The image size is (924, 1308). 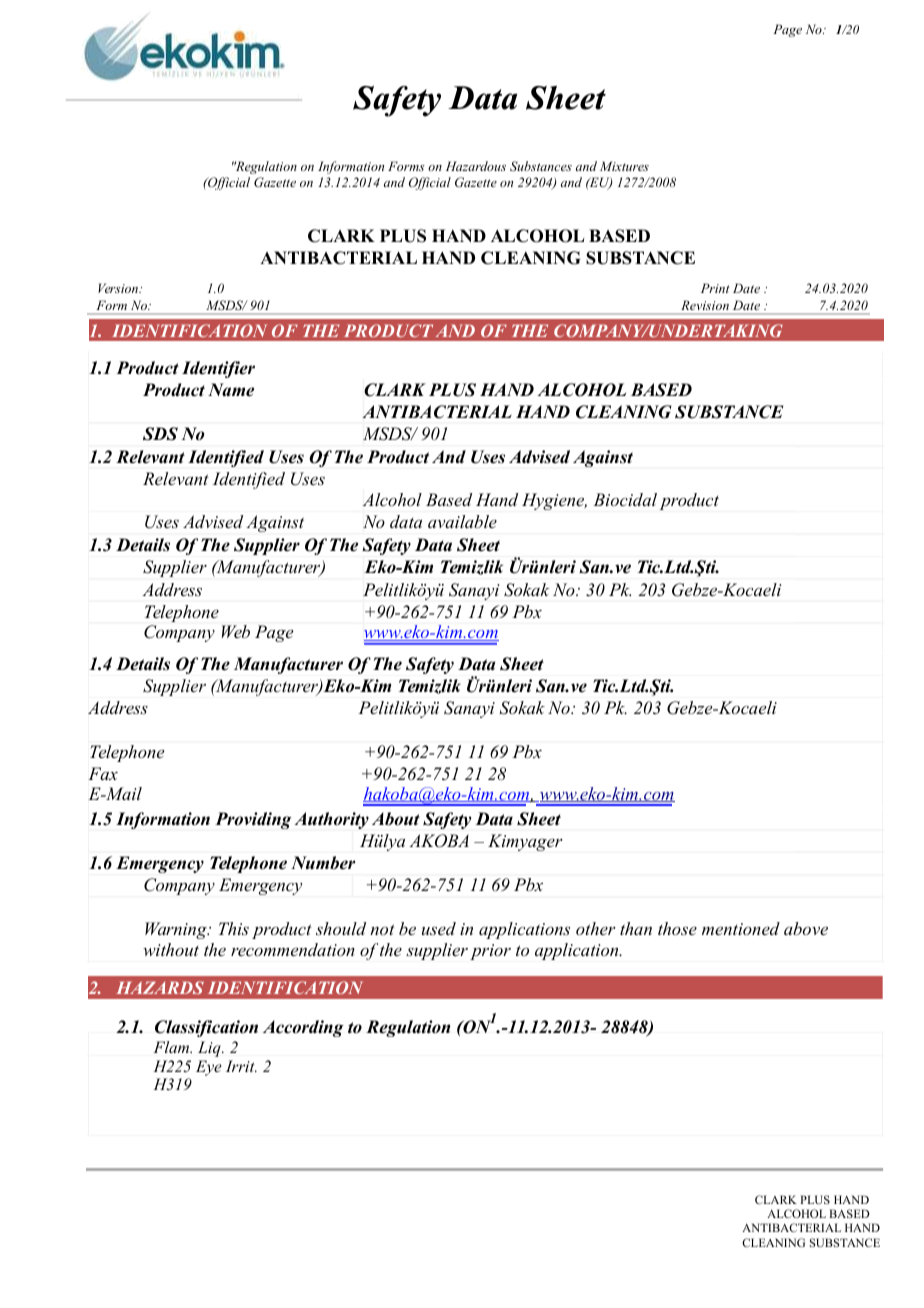 I want to click on Hazardous, so click(x=476, y=166).
